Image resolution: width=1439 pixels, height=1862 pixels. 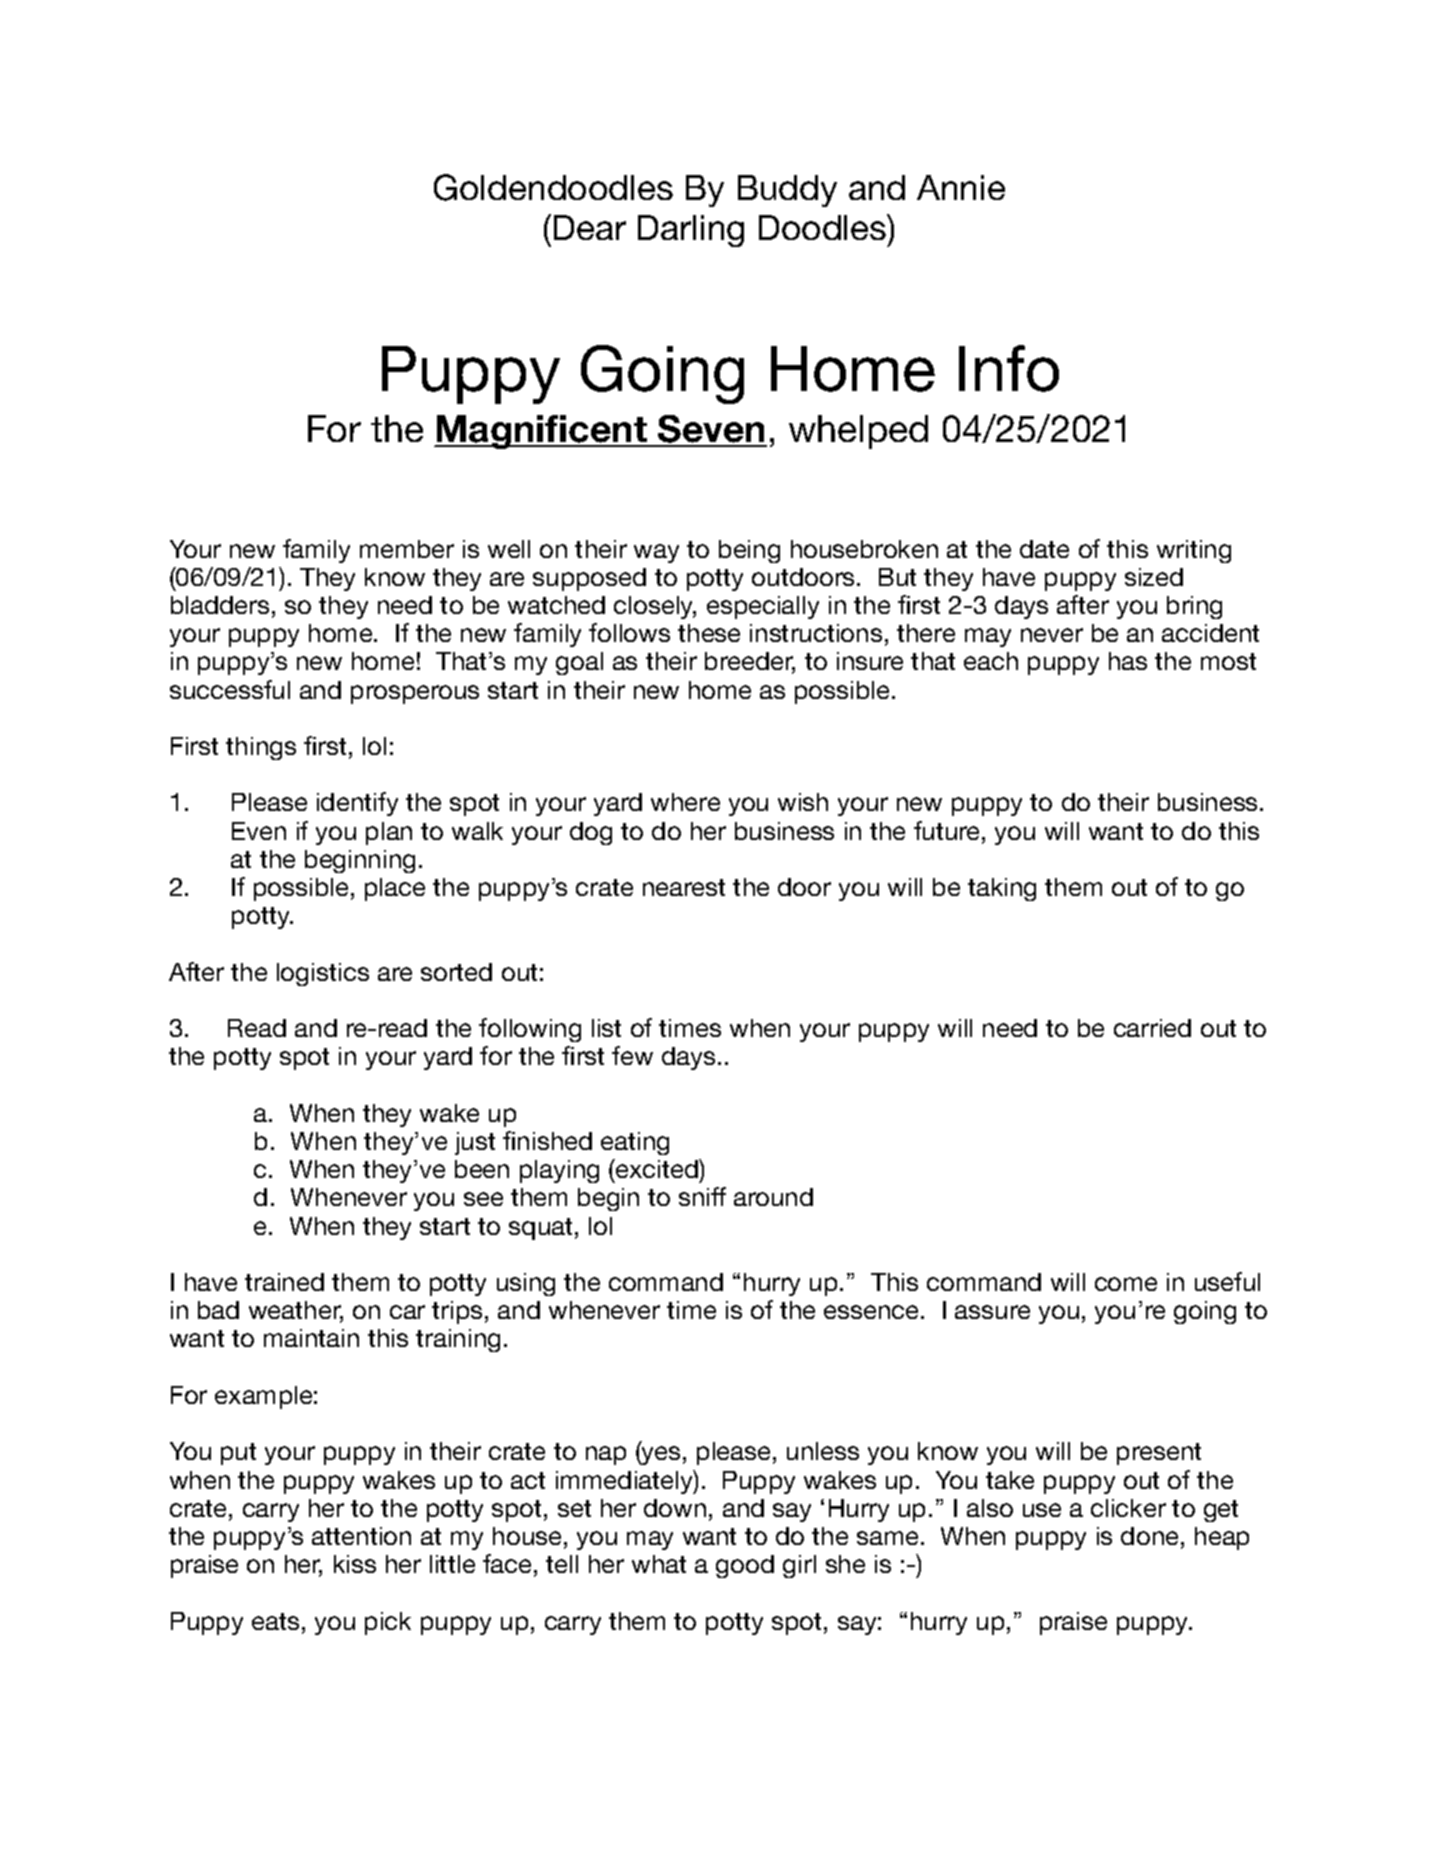 I want to click on Darling, so click(x=691, y=231).
